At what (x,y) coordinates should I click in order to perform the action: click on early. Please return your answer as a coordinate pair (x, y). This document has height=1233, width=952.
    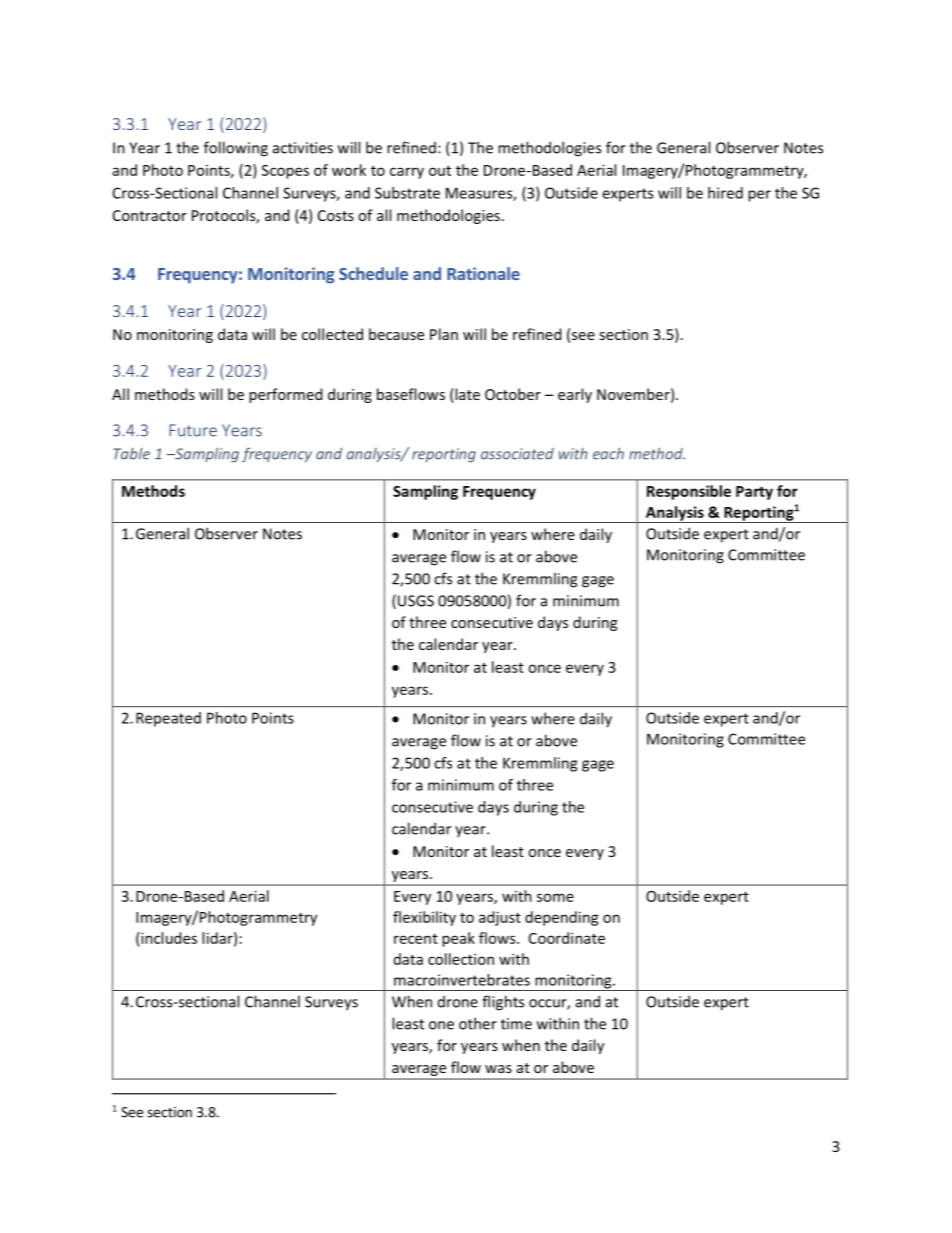
    Looking at the image, I should click on (575, 395).
